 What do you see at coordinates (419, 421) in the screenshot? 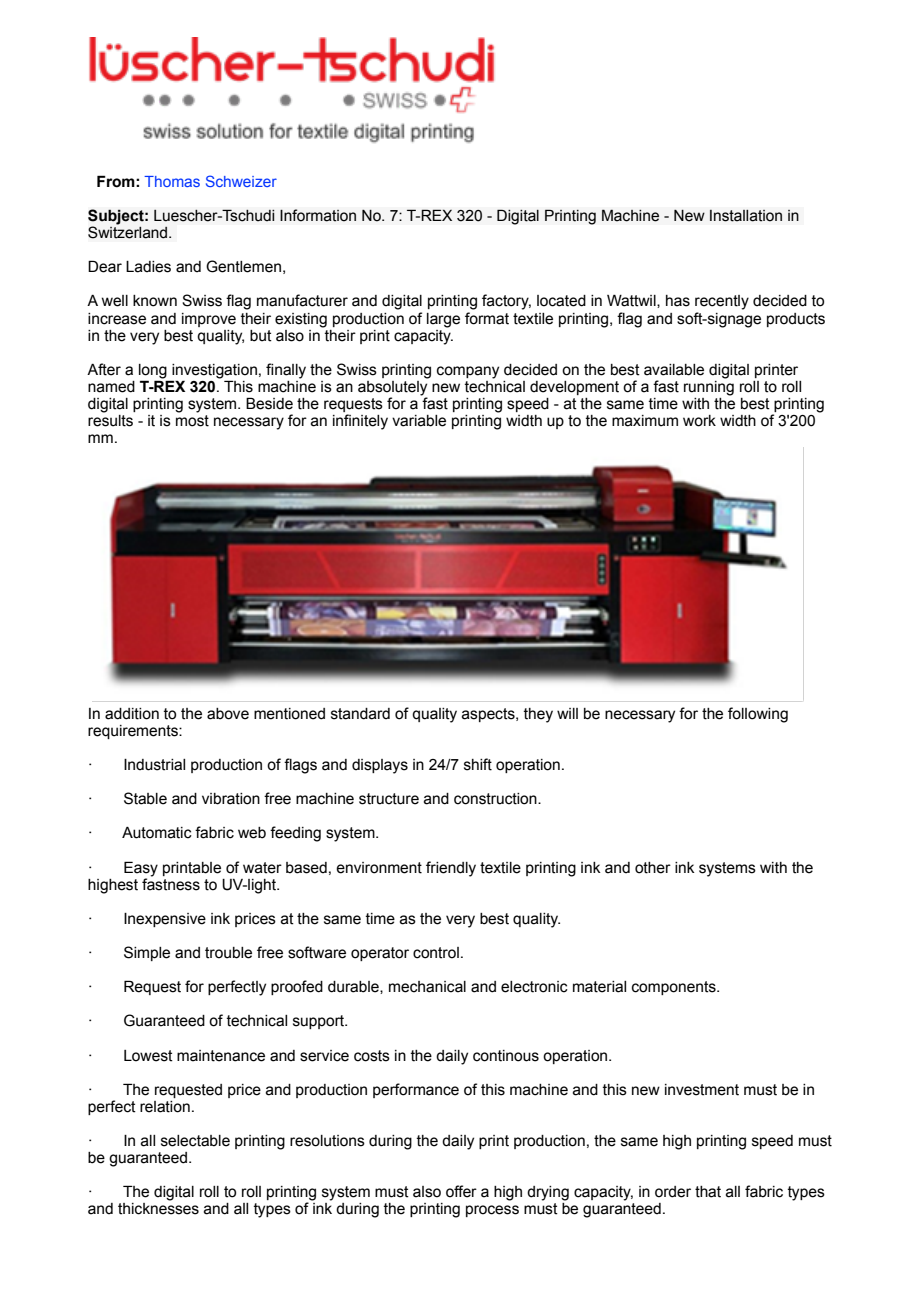
I see `variable` at bounding box center [419, 421].
